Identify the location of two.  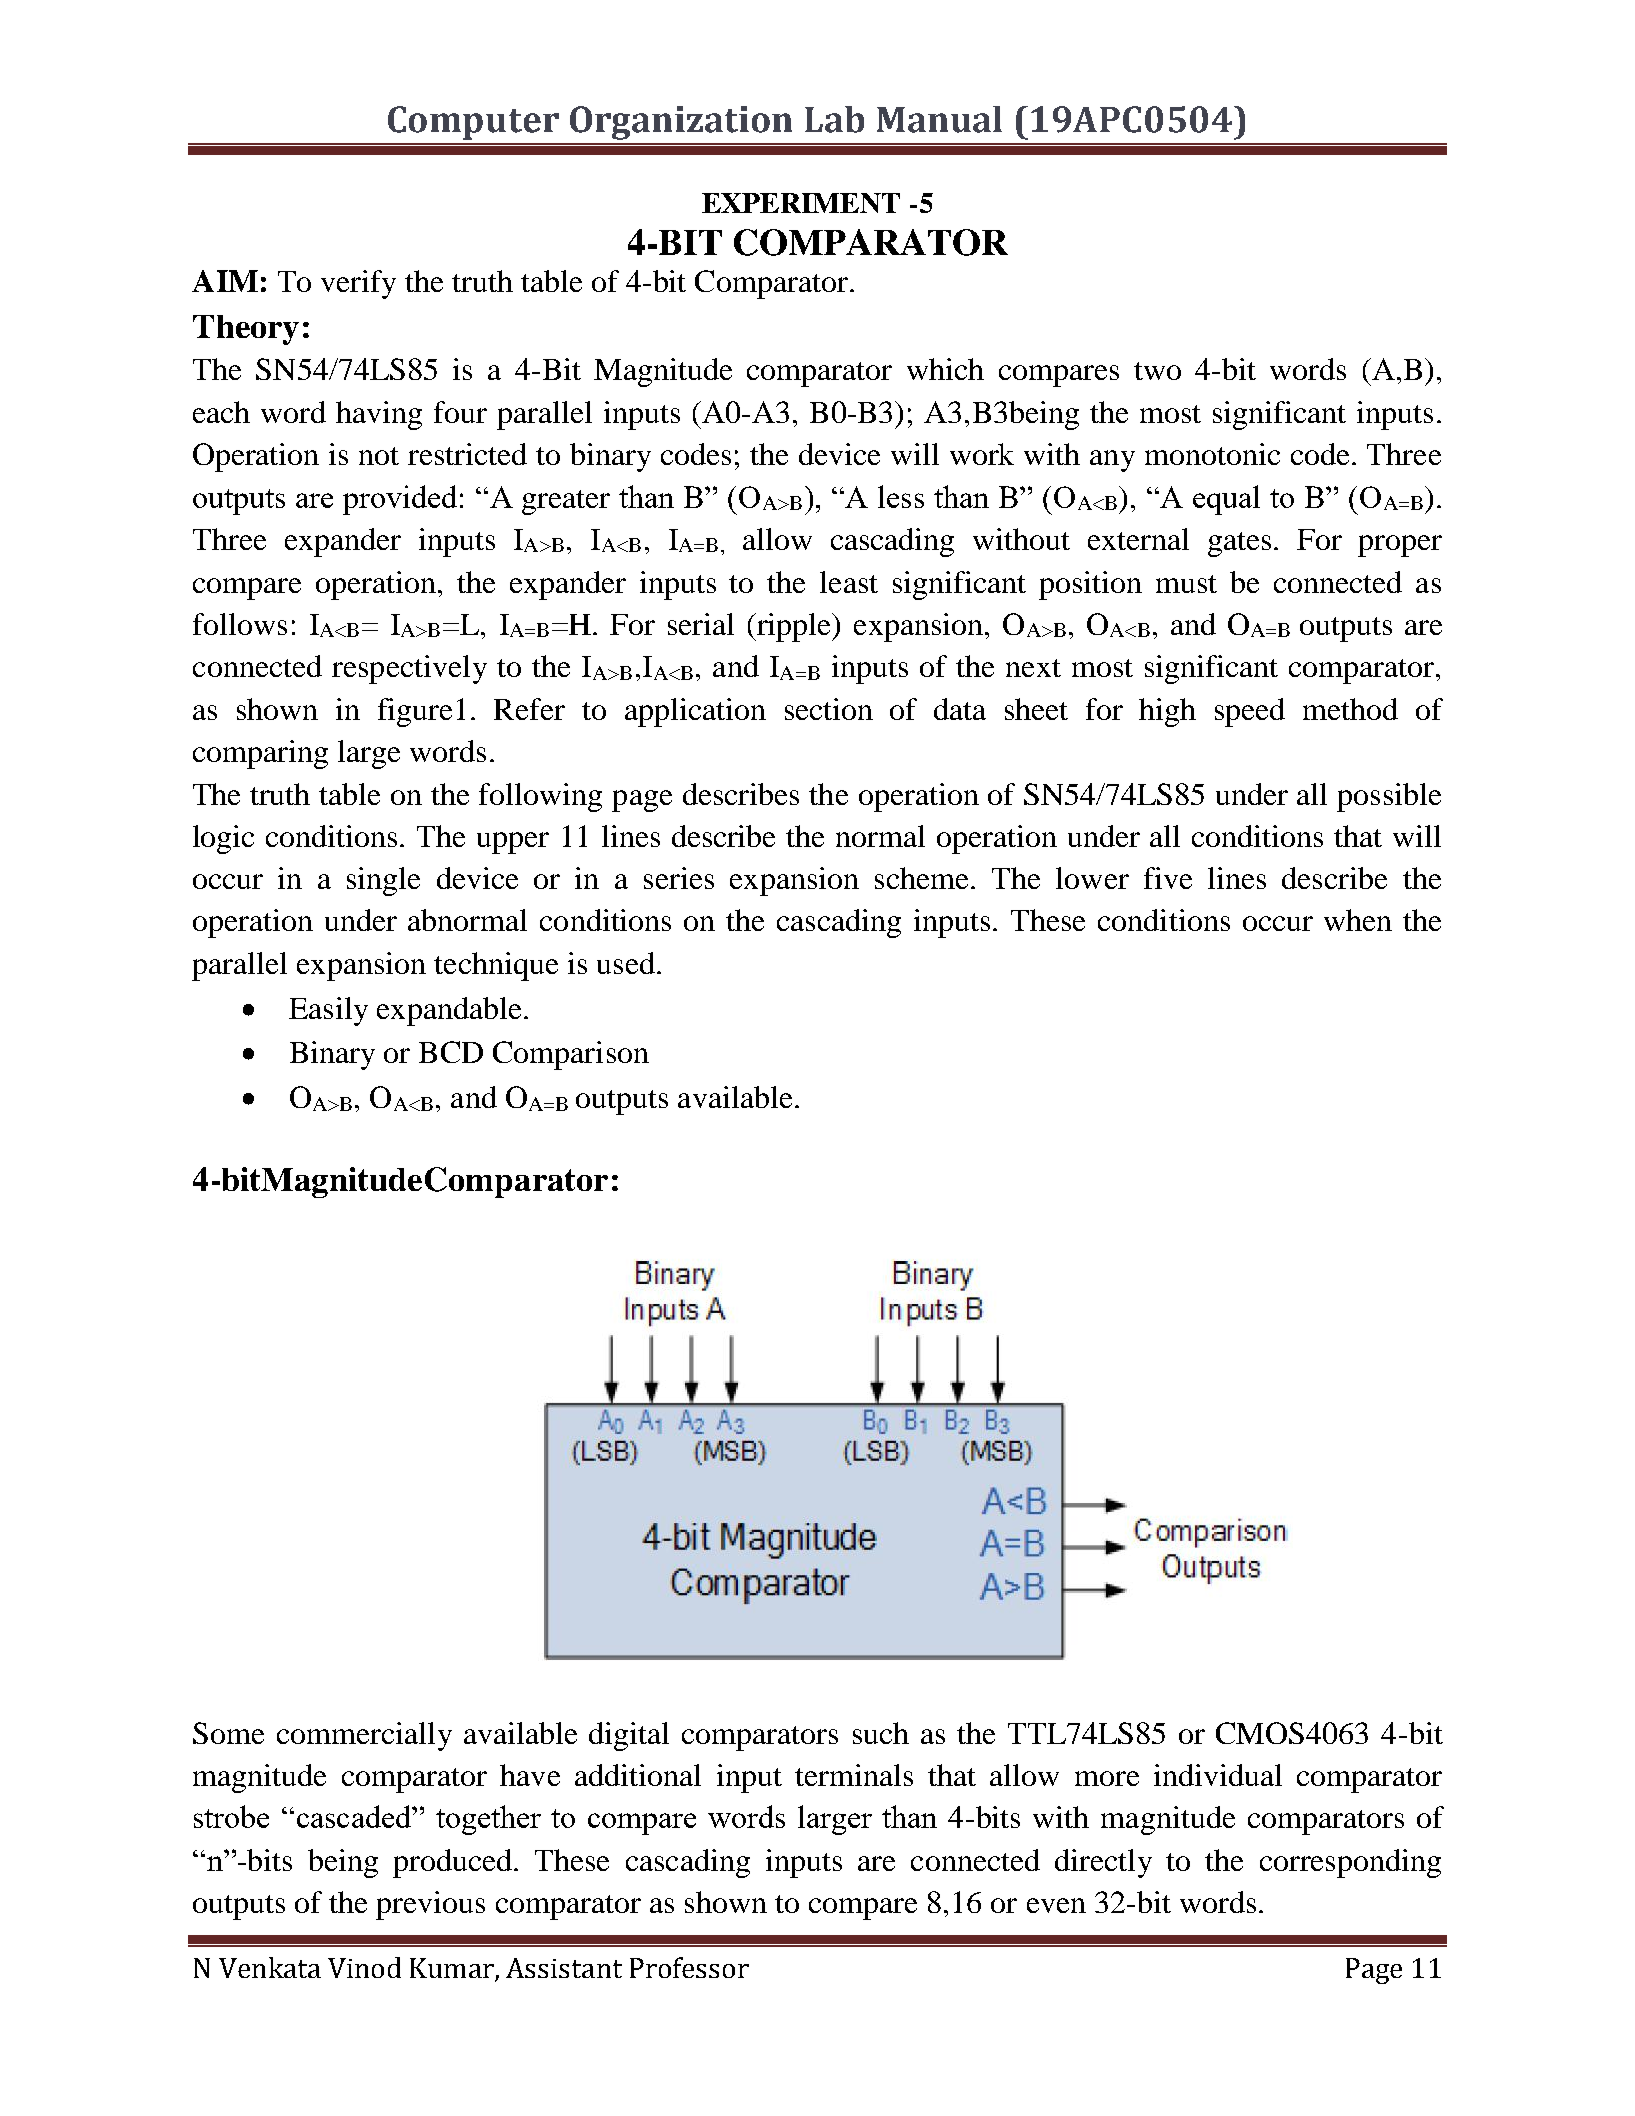
(1157, 371).
